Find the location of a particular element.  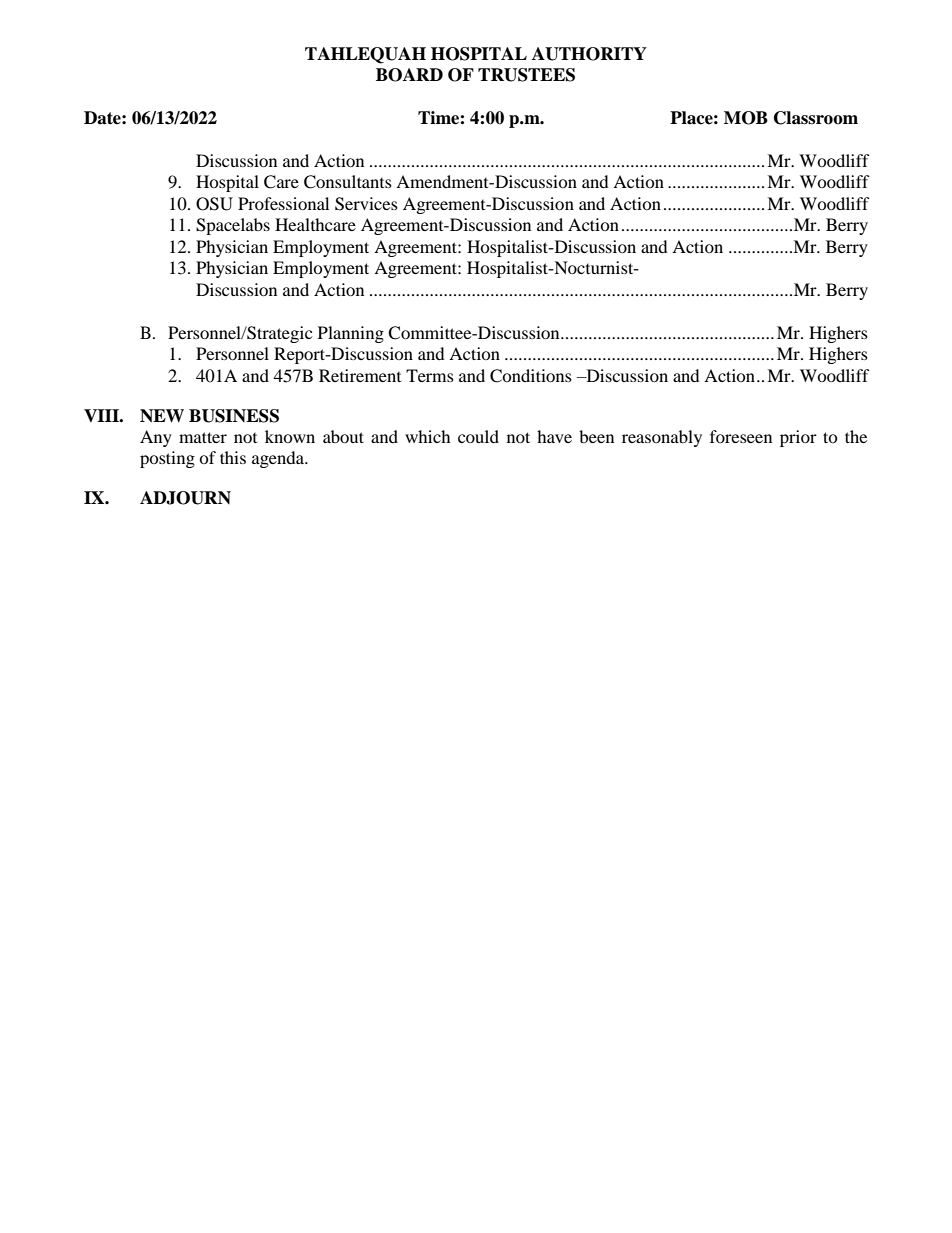

OSU is located at coordinates (214, 204).
